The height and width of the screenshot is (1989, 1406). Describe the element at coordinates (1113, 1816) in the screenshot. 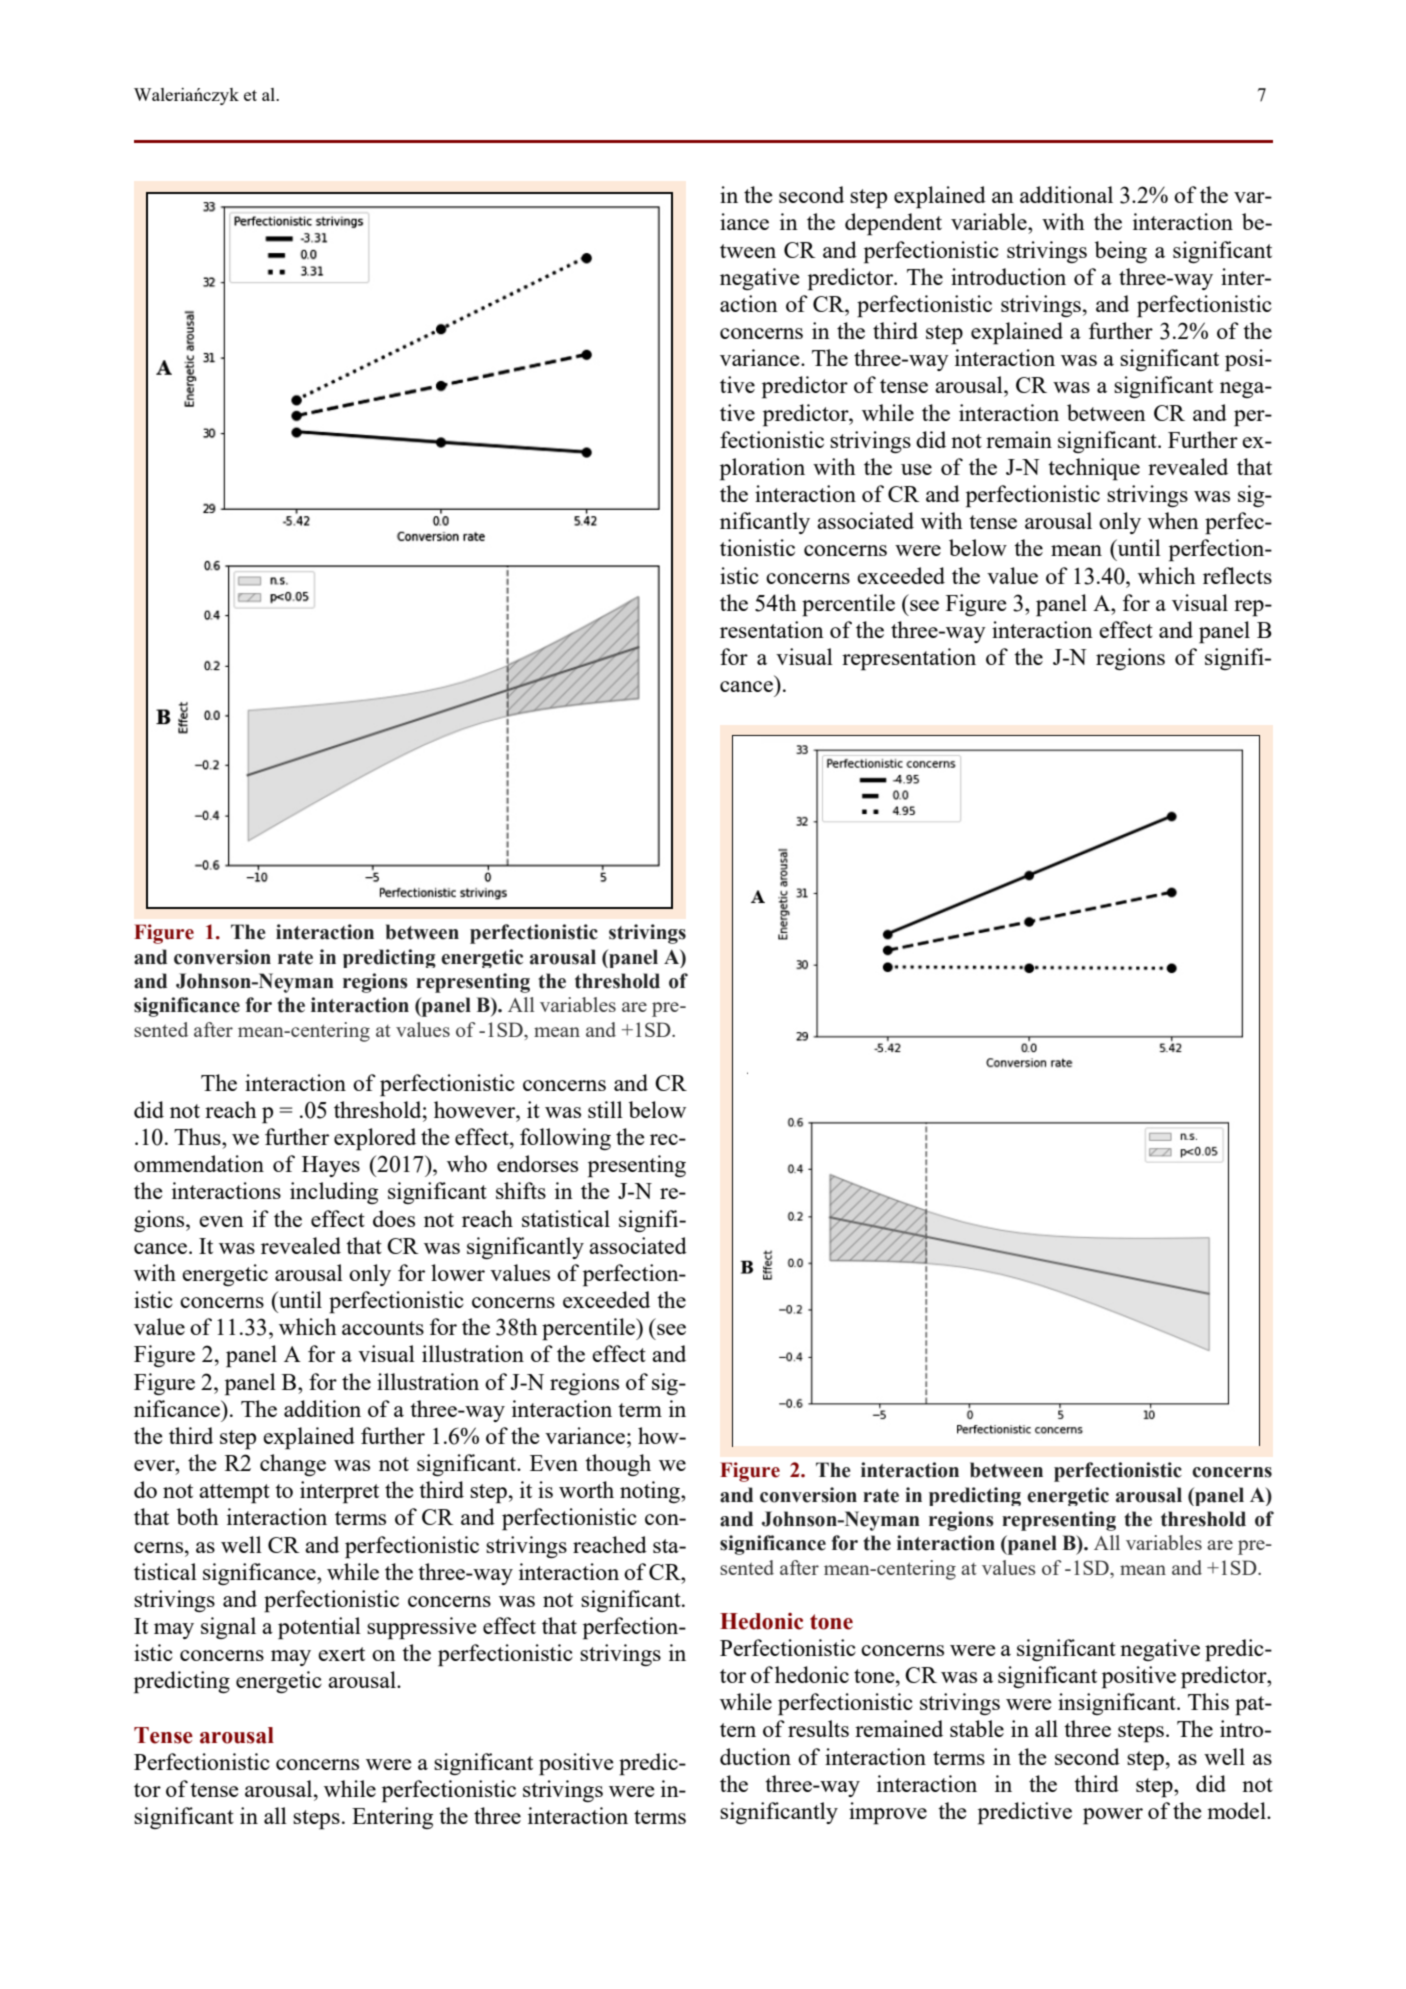

I see `power` at that location.
